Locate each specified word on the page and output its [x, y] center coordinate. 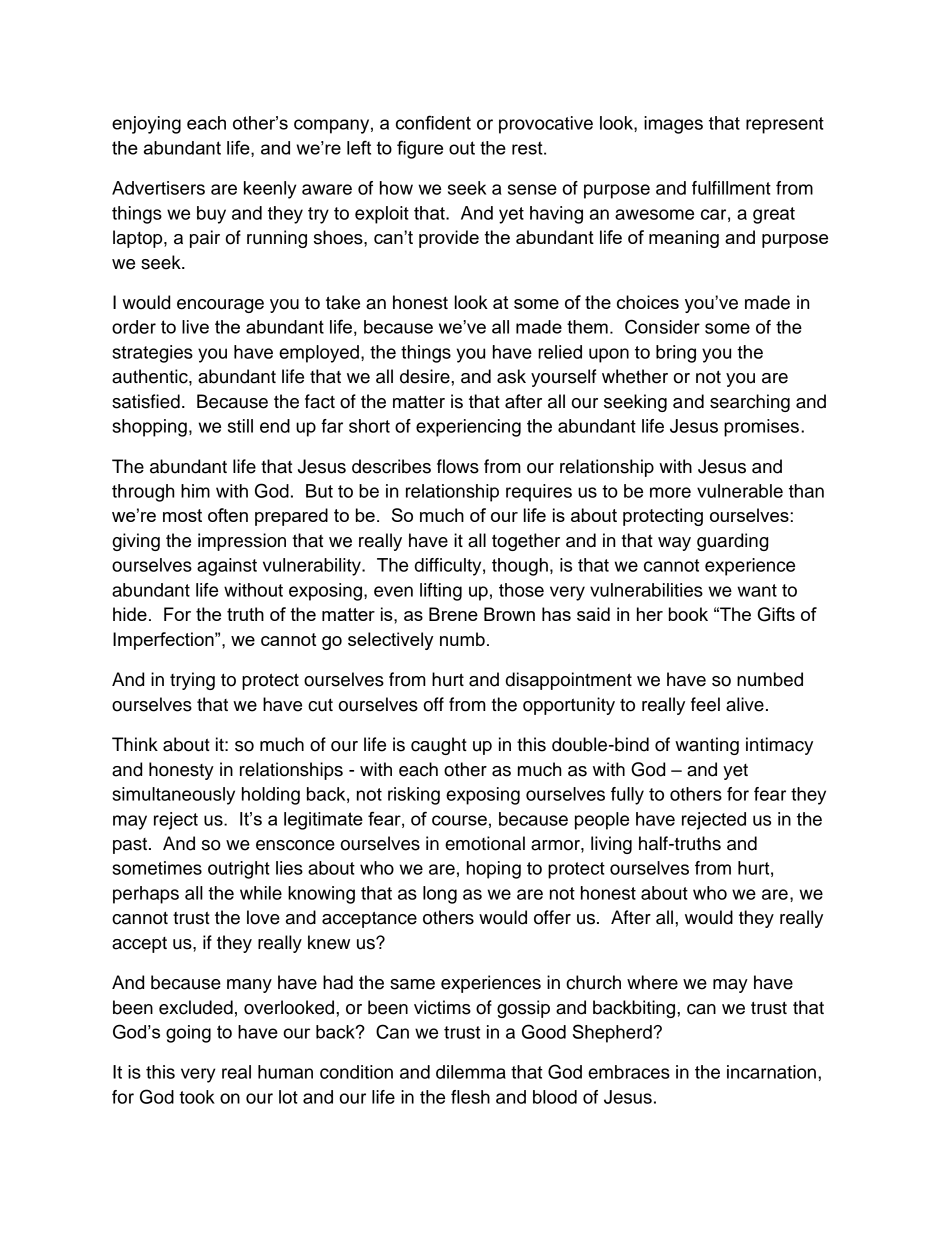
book [688, 614]
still [240, 426]
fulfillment [731, 188]
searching [750, 403]
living [611, 845]
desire [426, 376]
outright [239, 870]
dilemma [471, 1072]
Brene [453, 614]
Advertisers [158, 188]
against [227, 567]
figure [420, 149]
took [197, 1097]
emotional [485, 843]
